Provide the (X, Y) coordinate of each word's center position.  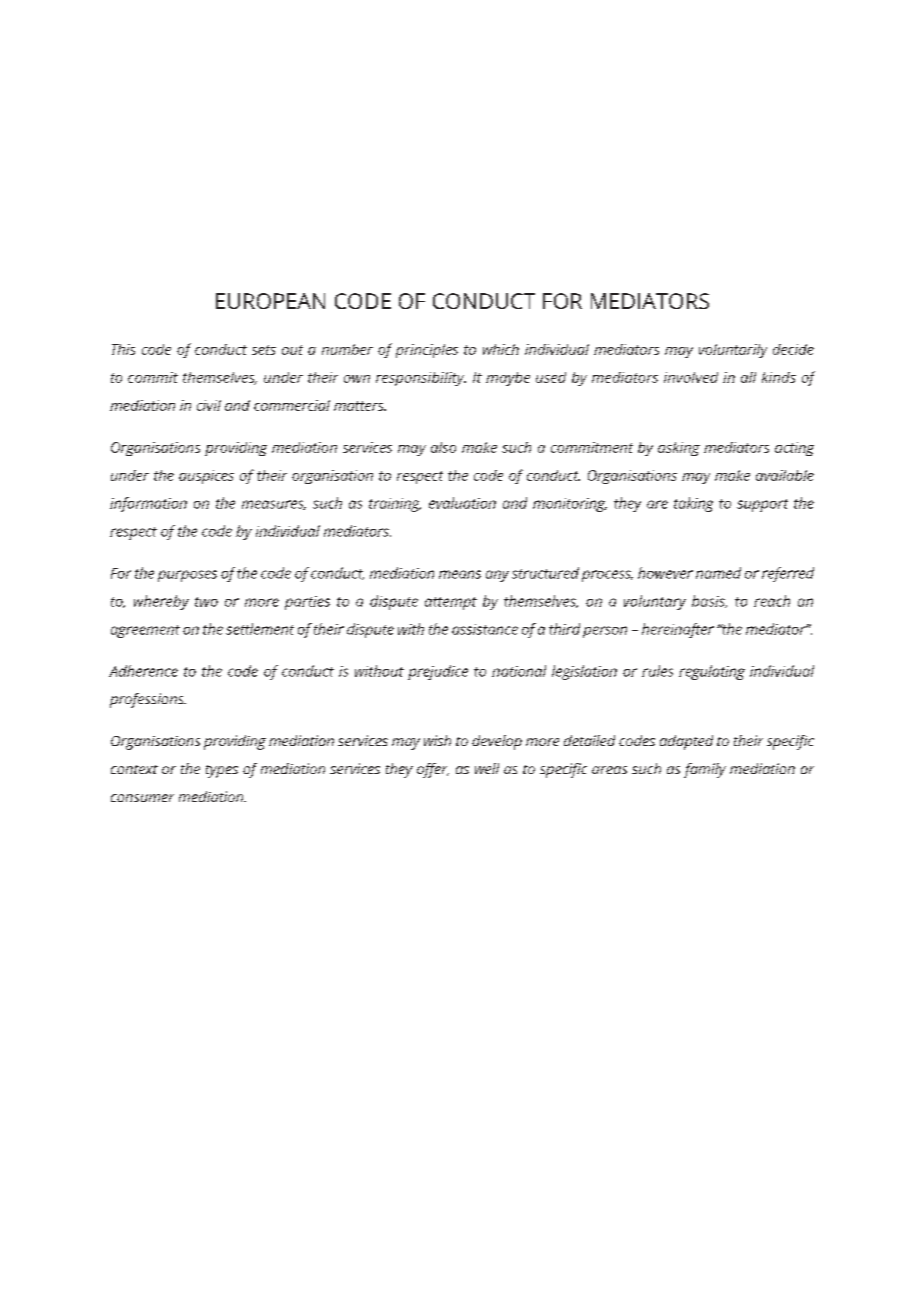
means (460, 574)
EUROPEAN (270, 301)
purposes (187, 576)
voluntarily (733, 351)
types (222, 771)
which (501, 349)
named (718, 573)
